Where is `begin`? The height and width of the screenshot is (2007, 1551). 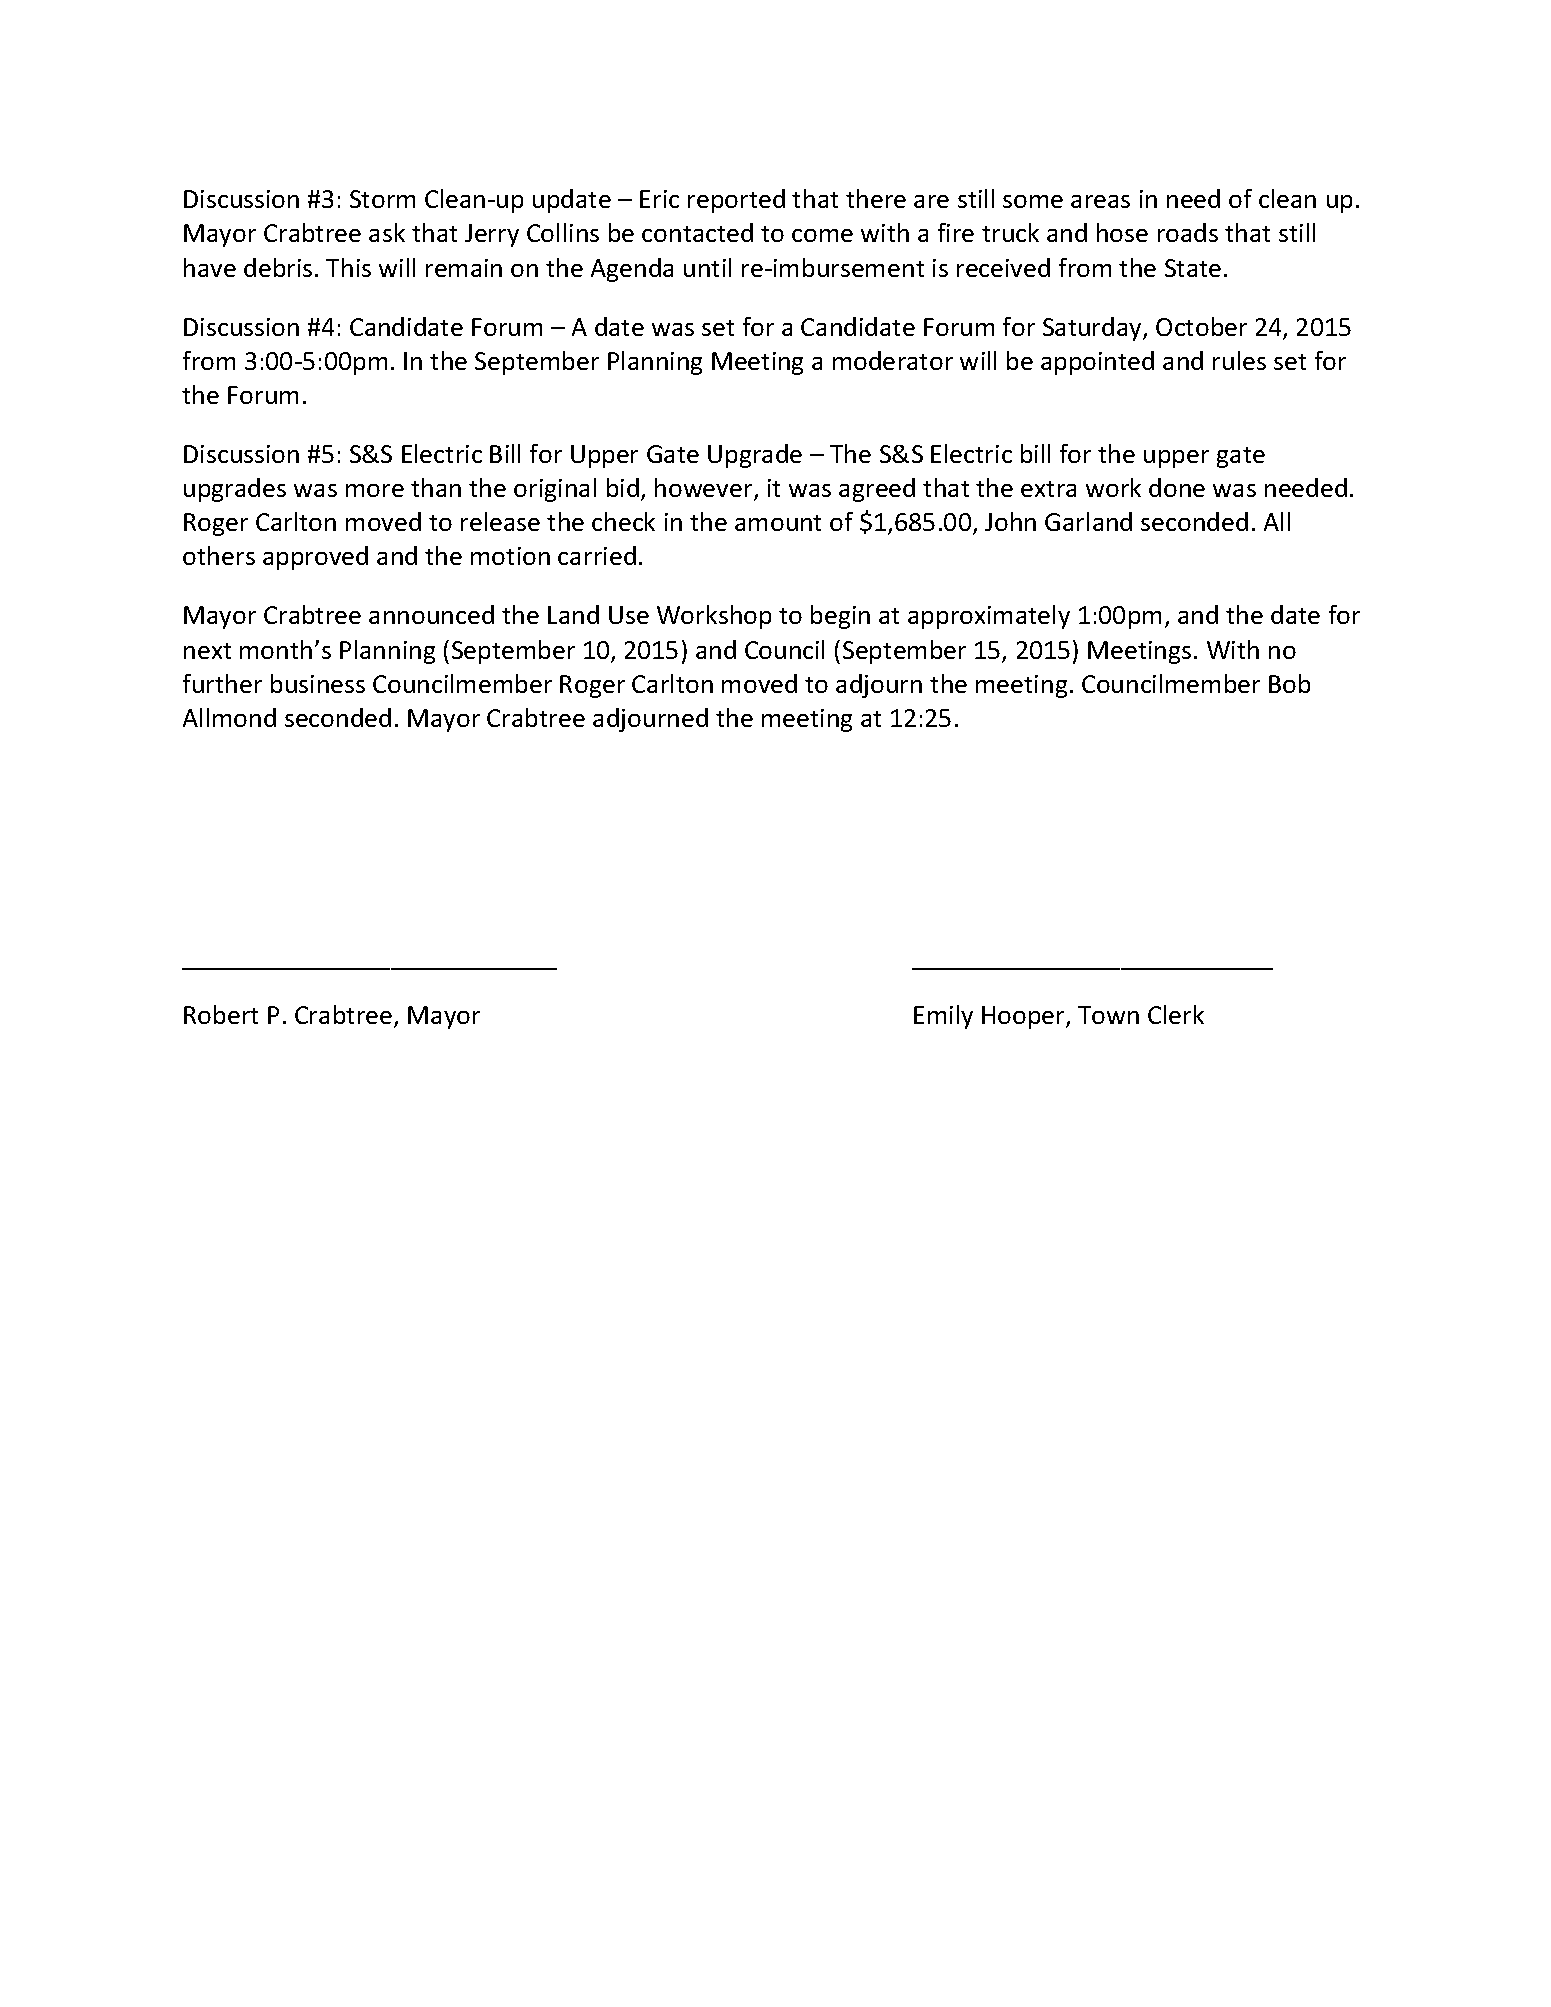
begin is located at coordinates (840, 617).
